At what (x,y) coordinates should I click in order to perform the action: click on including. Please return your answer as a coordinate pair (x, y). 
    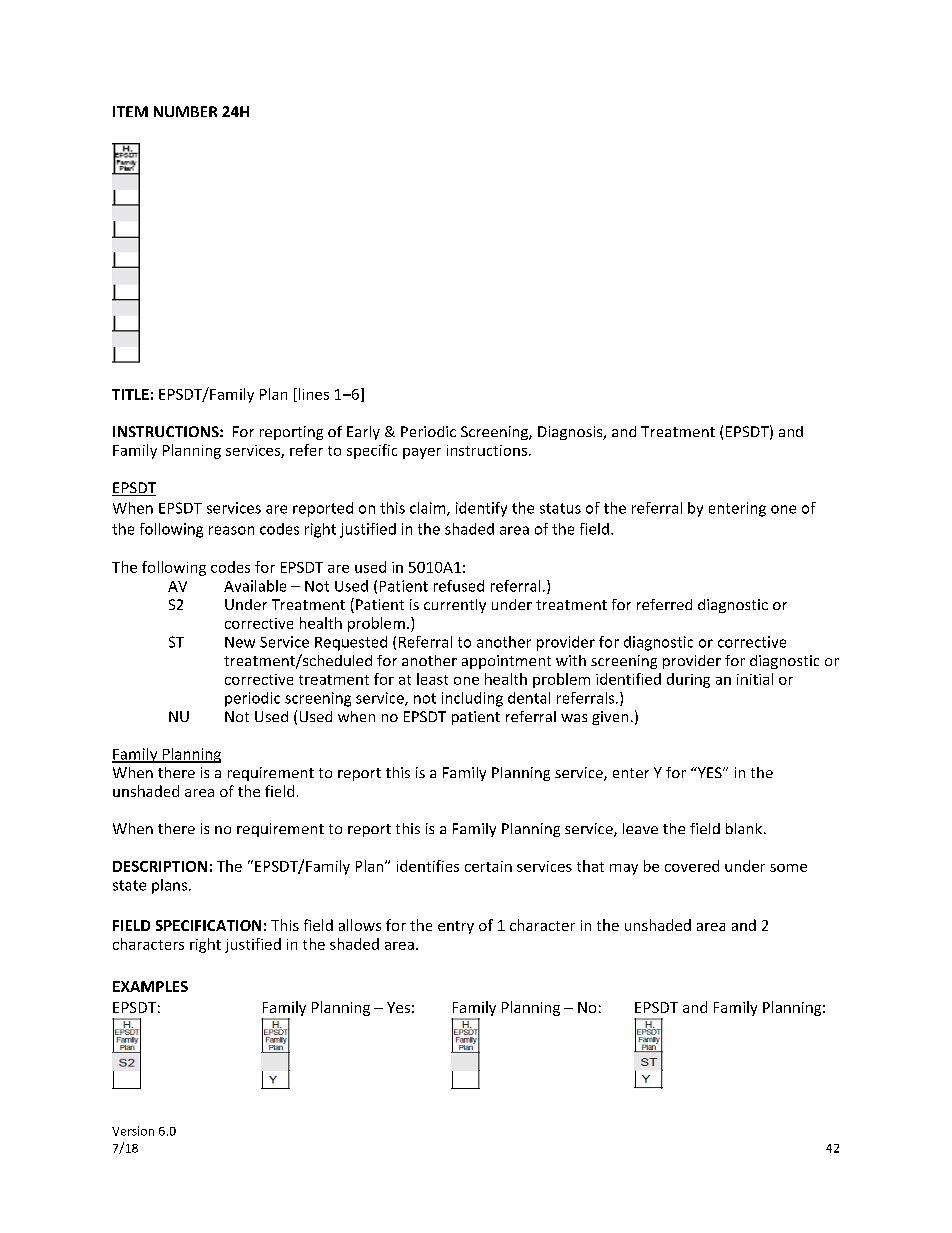
    Looking at the image, I should click on (472, 699).
